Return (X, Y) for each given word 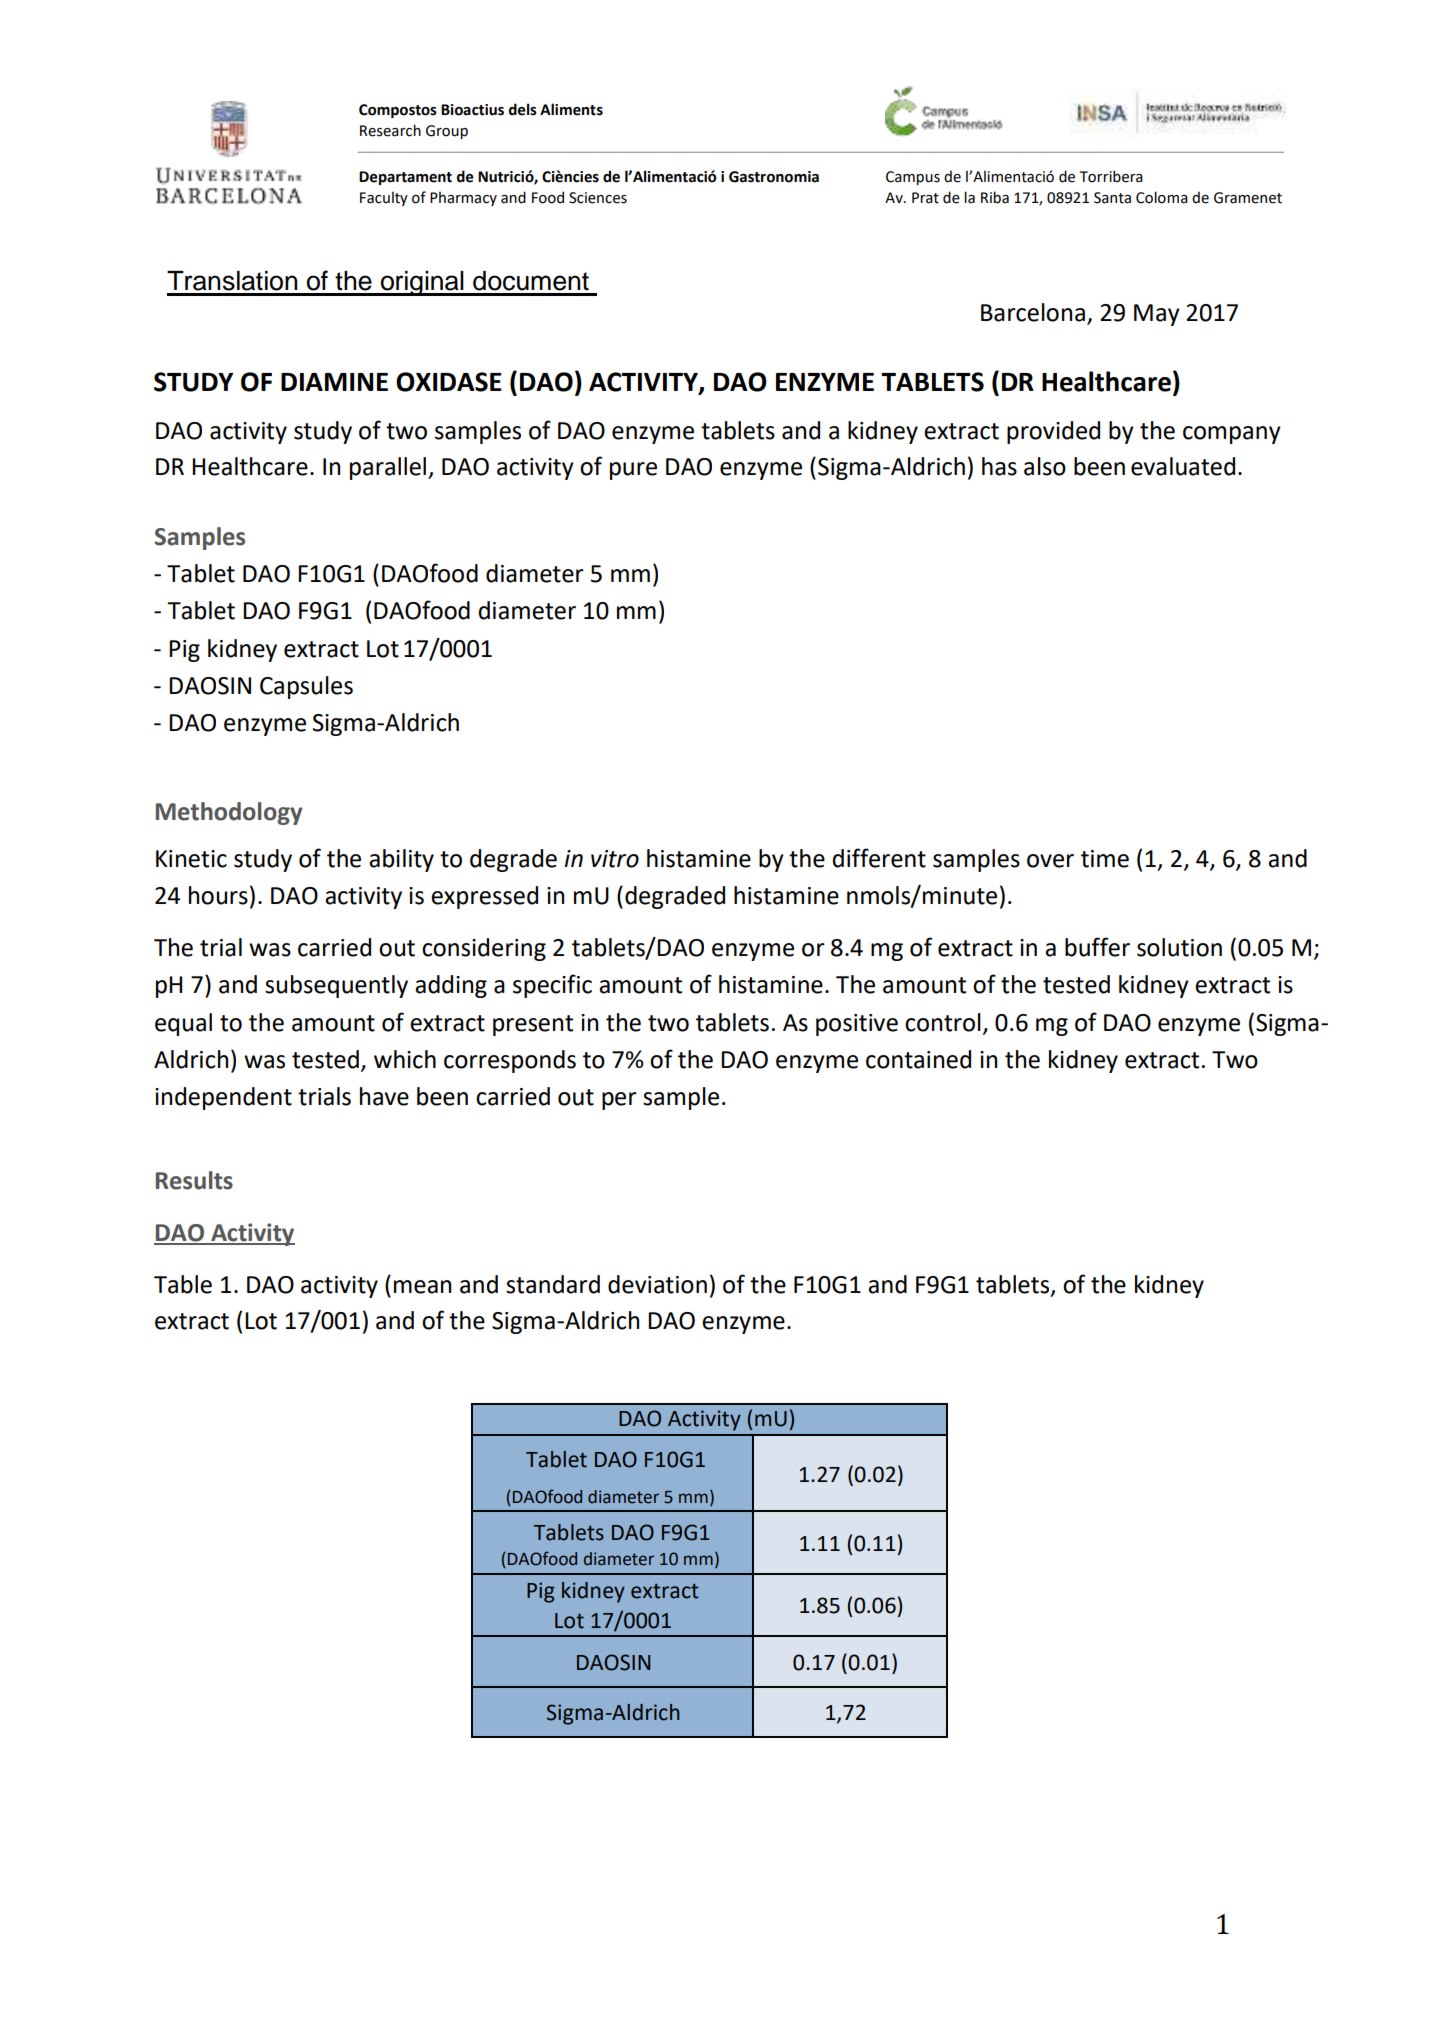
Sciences (598, 198)
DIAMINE (334, 382)
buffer (1097, 947)
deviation (657, 1284)
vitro (615, 859)
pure (633, 471)
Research (390, 130)
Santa (1112, 198)
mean (422, 1287)
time (1105, 859)
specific (552, 986)
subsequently (336, 986)
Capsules (306, 687)
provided (1053, 432)
